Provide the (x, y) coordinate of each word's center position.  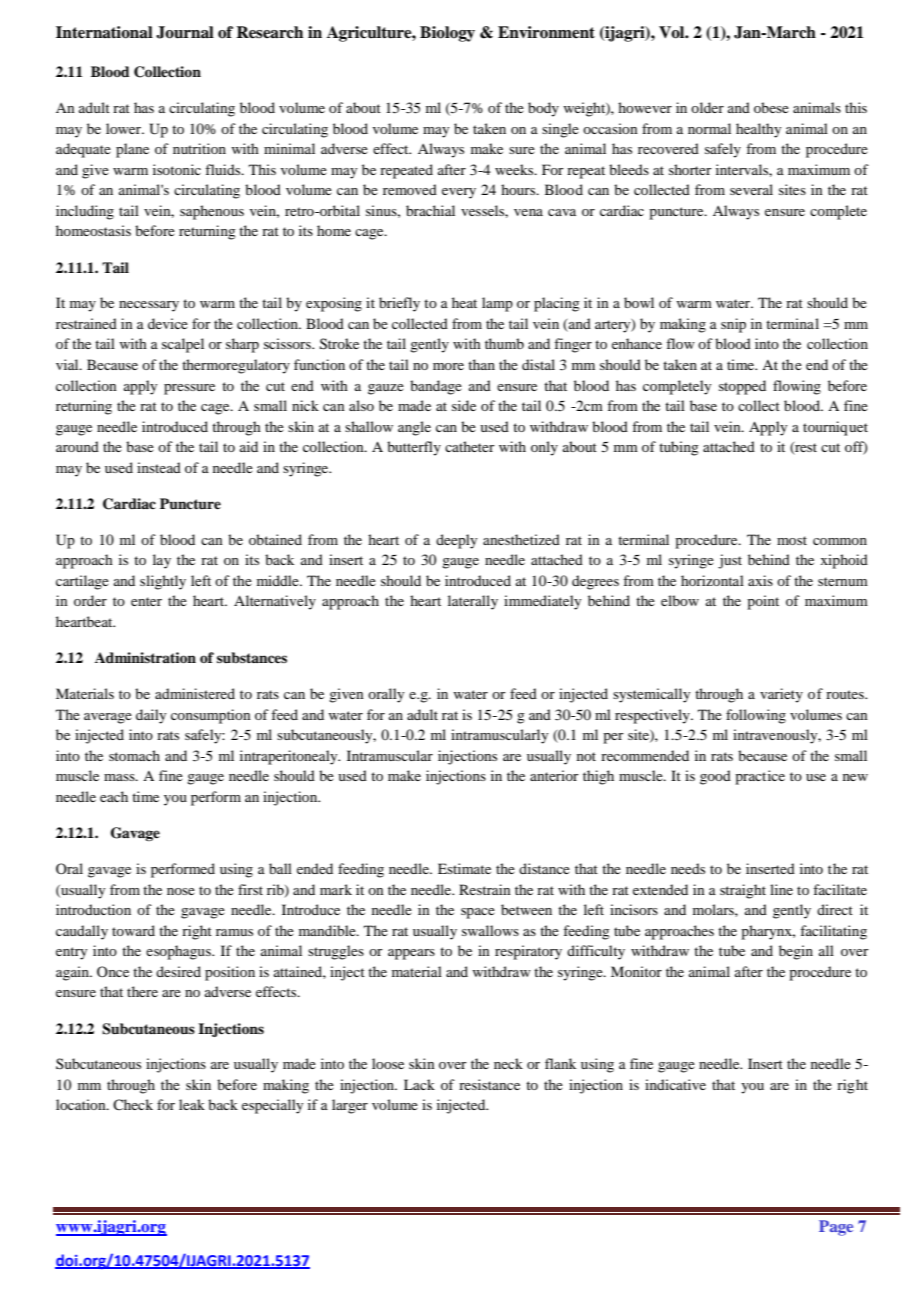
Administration (145, 657)
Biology (447, 34)
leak (192, 1104)
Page (836, 1228)
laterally (473, 602)
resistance (489, 1084)
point (763, 602)
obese (771, 107)
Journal (185, 32)
